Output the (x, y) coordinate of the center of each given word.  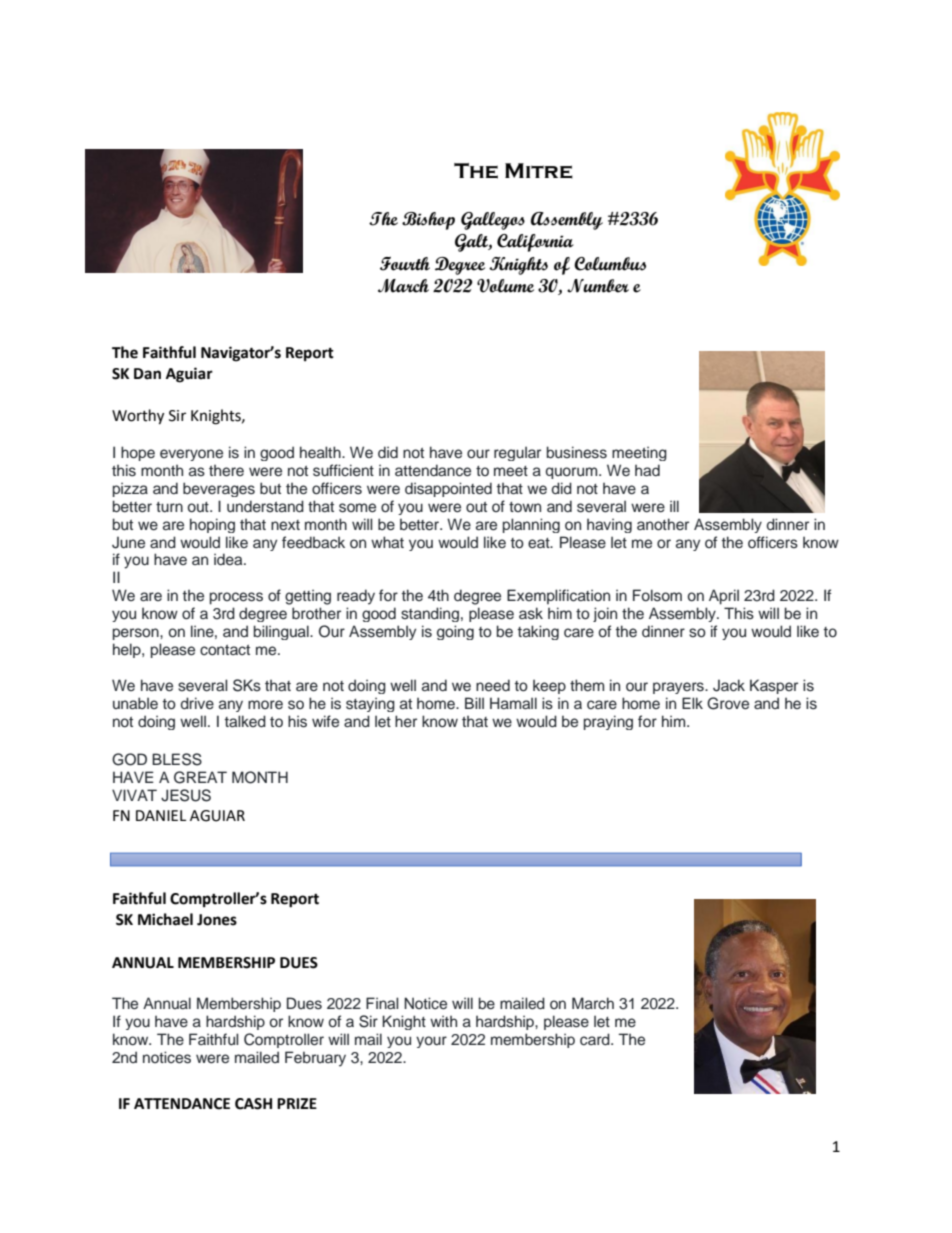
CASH (253, 1104)
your (431, 1042)
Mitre (539, 171)
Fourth (405, 263)
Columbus (610, 264)
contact (225, 650)
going (455, 632)
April (724, 597)
